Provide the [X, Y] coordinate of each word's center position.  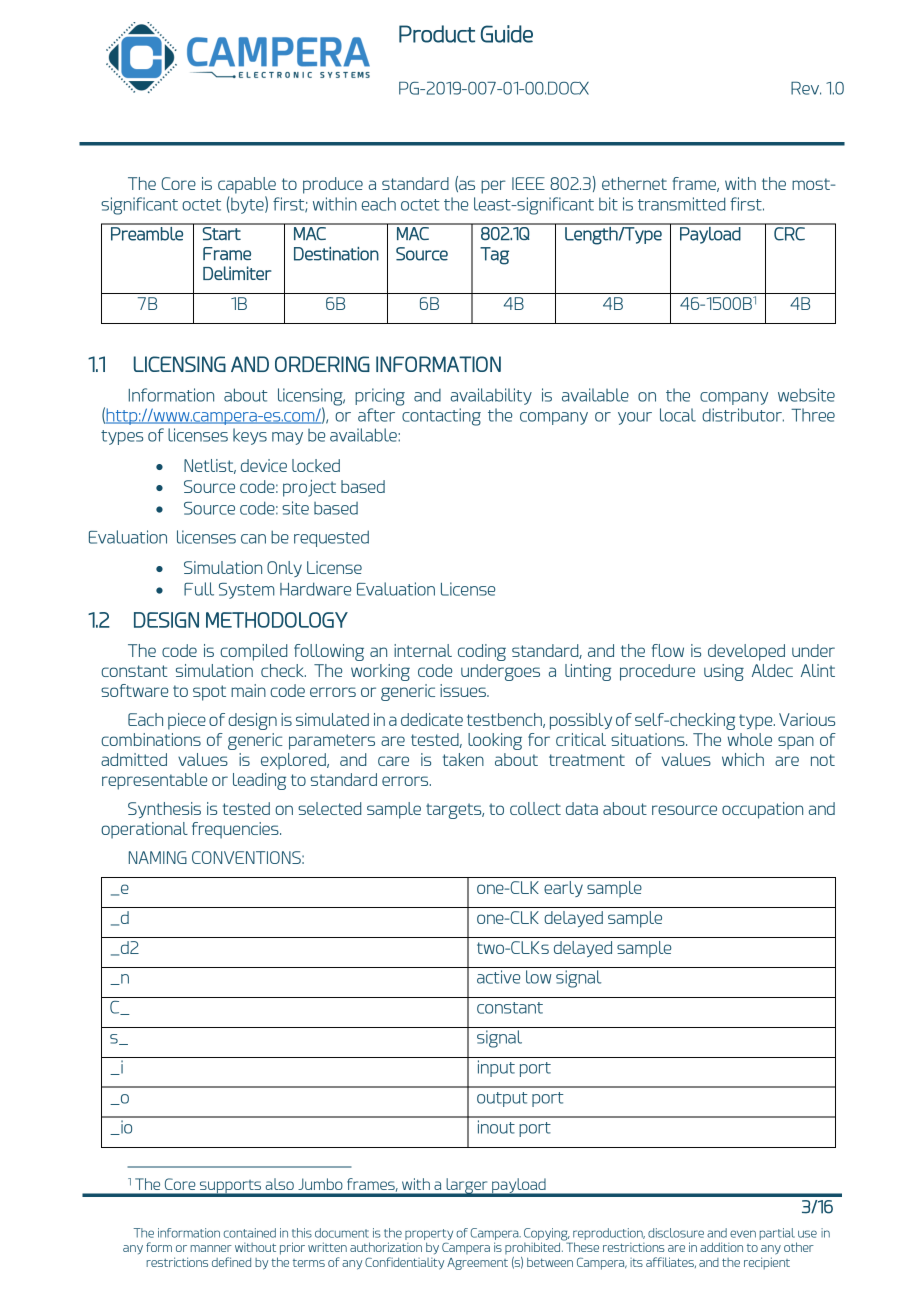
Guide [507, 34]
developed [746, 652]
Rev [806, 88]
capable [247, 185]
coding [482, 652]
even [743, 1234]
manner [211, 1248]
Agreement [477, 1264]
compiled [253, 652]
